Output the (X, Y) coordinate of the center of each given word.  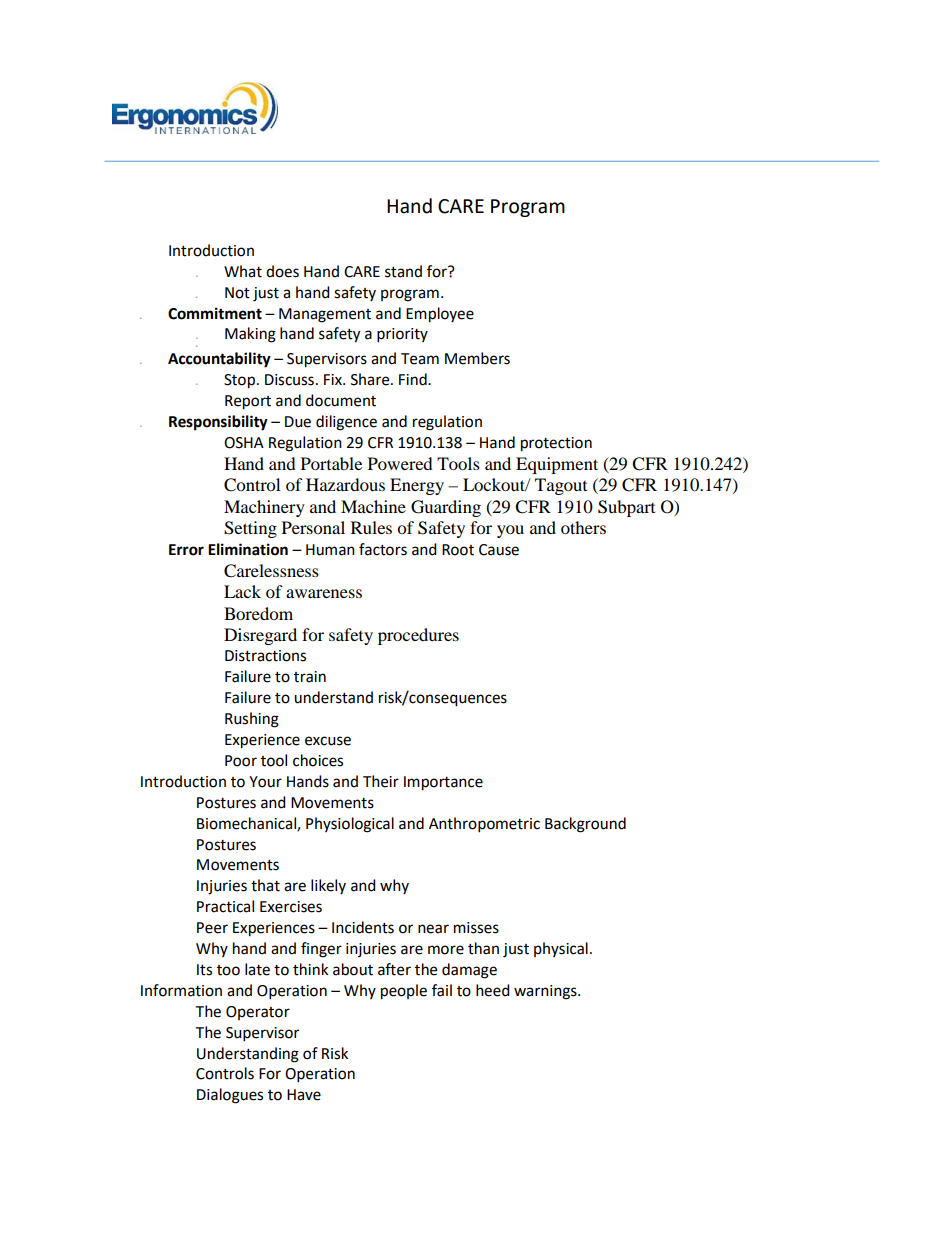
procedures (418, 636)
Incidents (363, 927)
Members (477, 358)
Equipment (557, 465)
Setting (250, 529)
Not (237, 293)
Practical (225, 906)
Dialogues (230, 1096)
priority (402, 335)
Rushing (252, 720)
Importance (443, 783)
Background (585, 825)
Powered (400, 463)
